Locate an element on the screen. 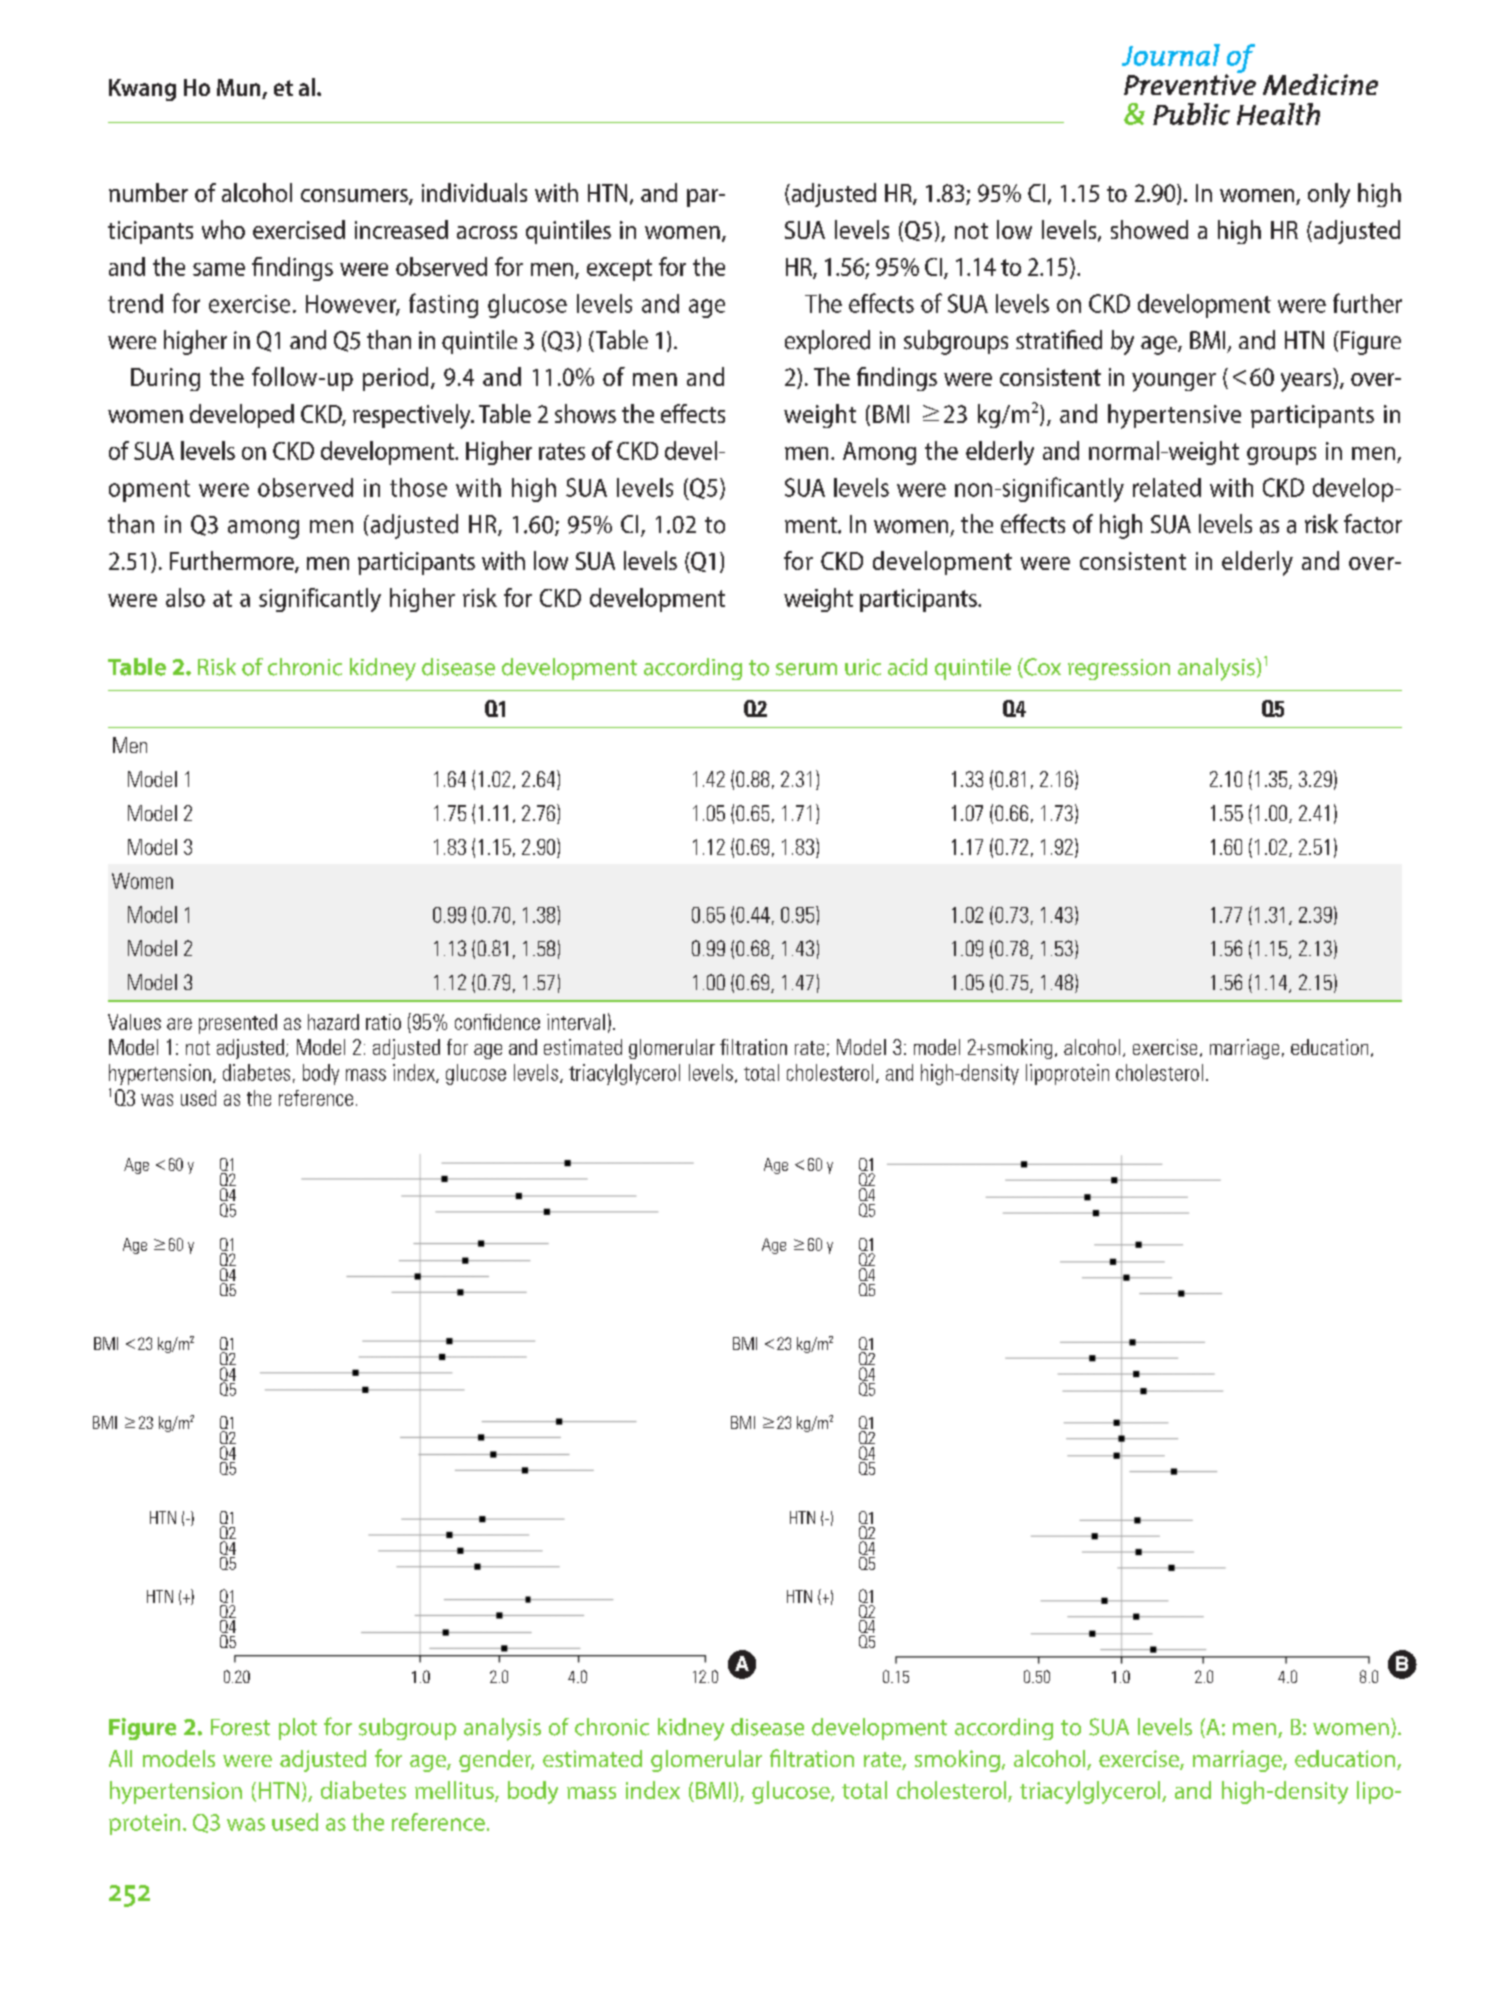  regression is located at coordinates (1119, 669).
